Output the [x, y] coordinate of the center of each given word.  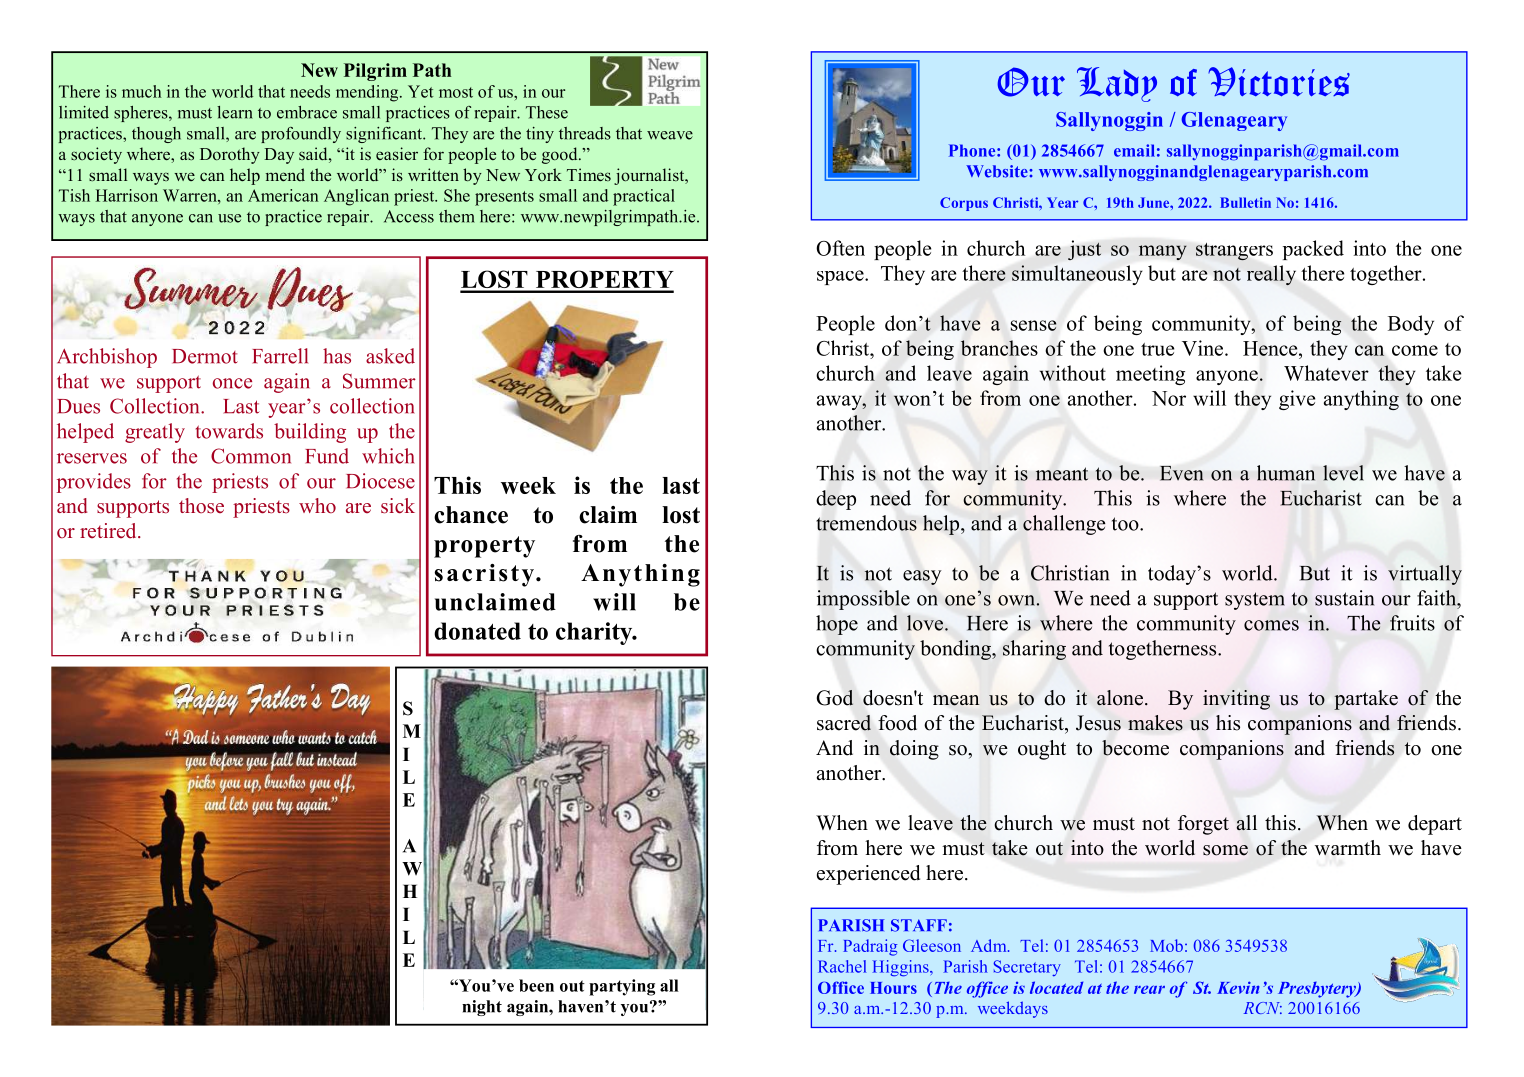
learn [235, 112]
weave [670, 135]
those [201, 506]
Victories [1279, 81]
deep [836, 500]
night [482, 1008]
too [1126, 524]
